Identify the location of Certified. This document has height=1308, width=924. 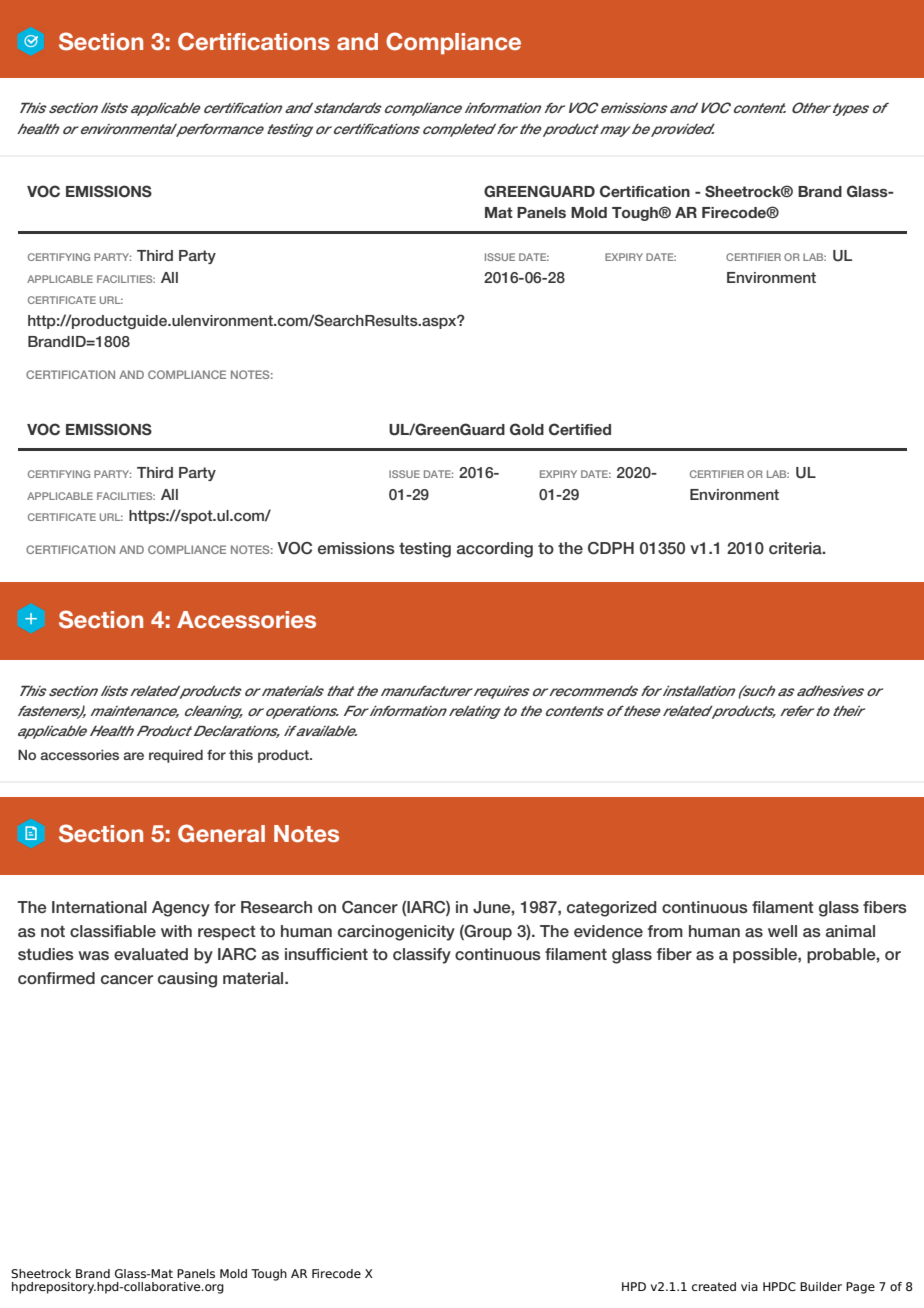
(580, 429).
